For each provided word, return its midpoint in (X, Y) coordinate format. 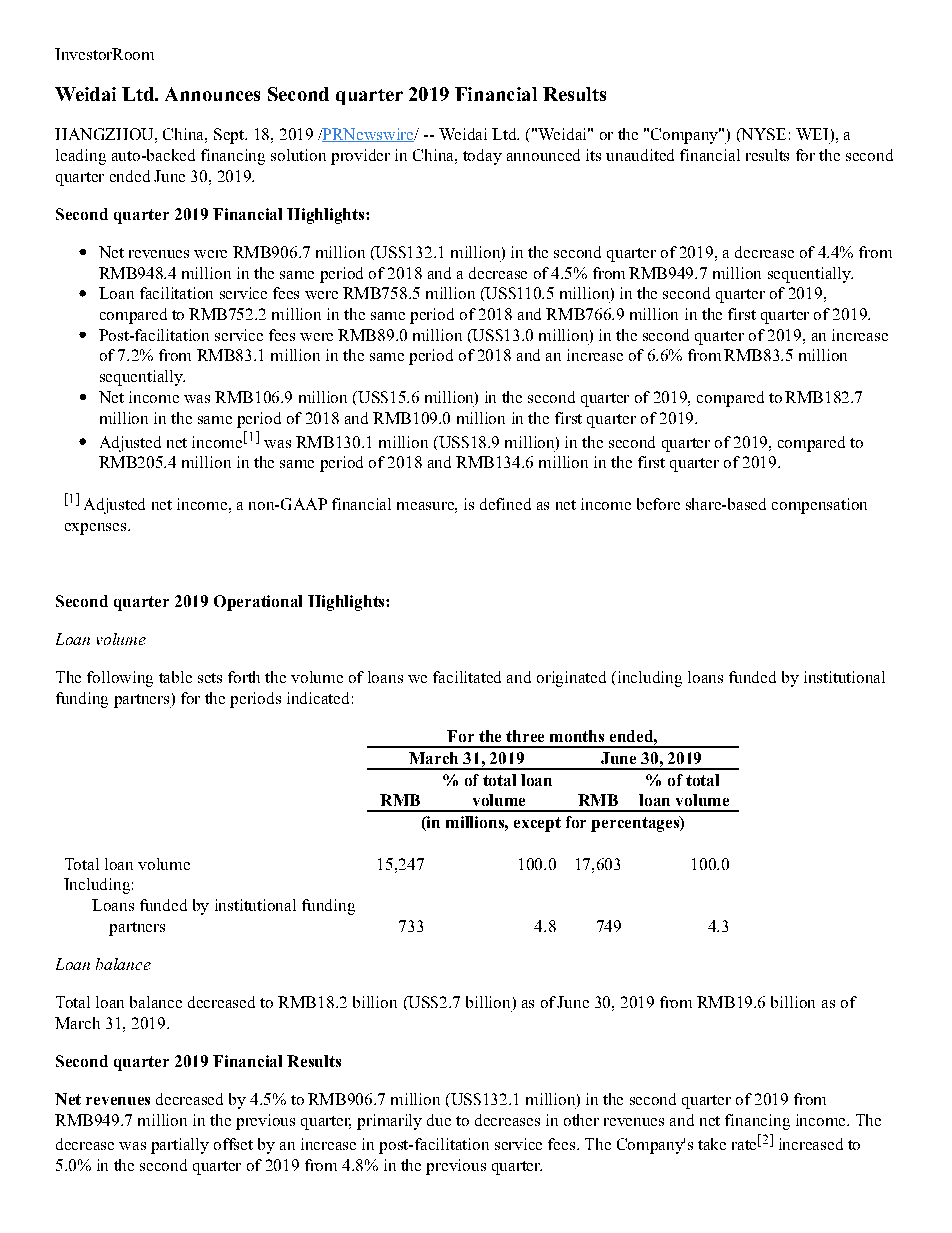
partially (180, 1146)
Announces (212, 94)
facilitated (467, 677)
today (482, 157)
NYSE (762, 135)
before (658, 504)
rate (744, 1145)
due (439, 1120)
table (175, 677)
